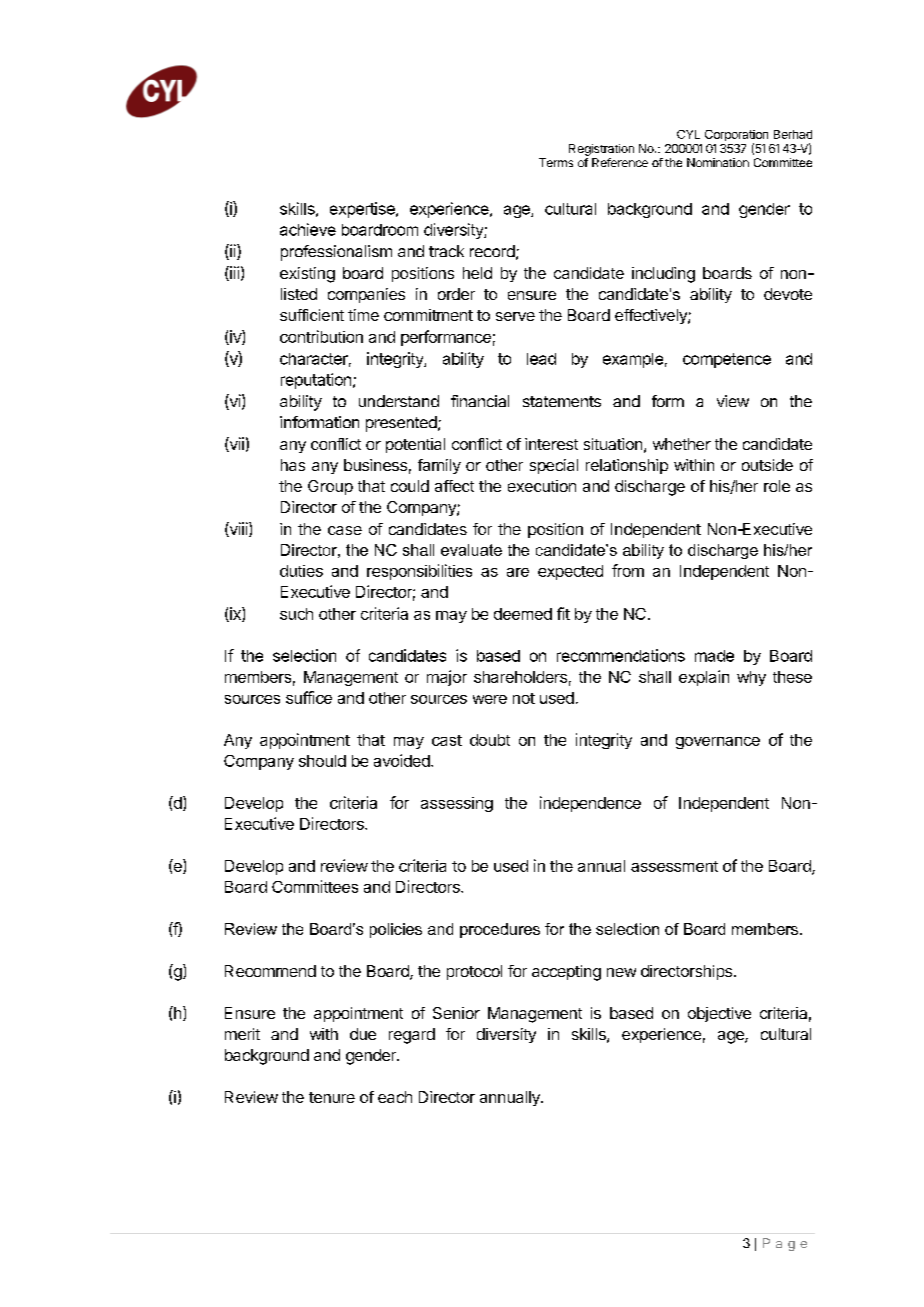 This image has height=1307, width=924. I want to click on Terms, so click(556, 162).
